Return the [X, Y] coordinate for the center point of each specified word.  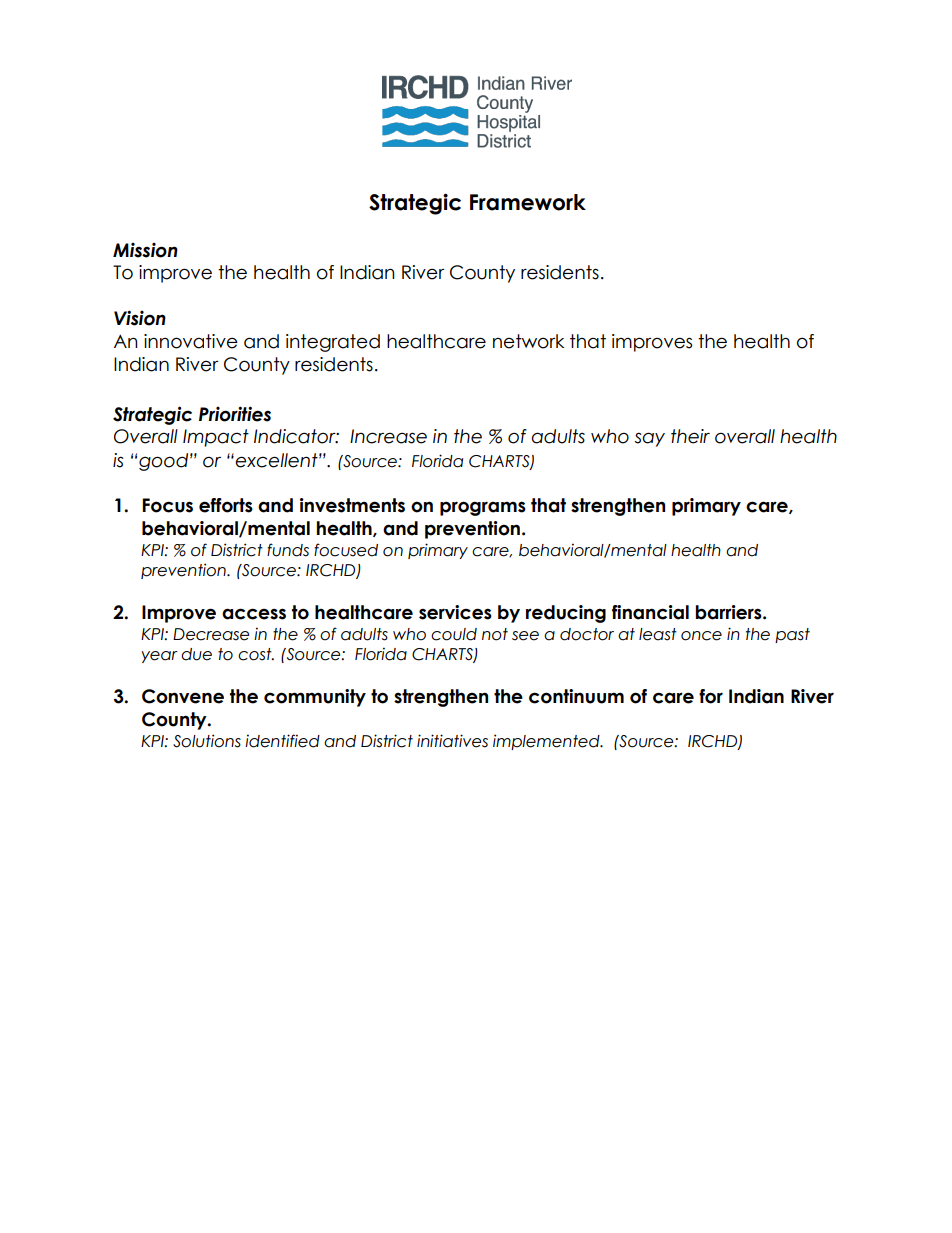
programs [483, 508]
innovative [191, 341]
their [690, 436]
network [528, 341]
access [254, 614]
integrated [333, 343]
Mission [145, 250]
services [455, 612]
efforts [226, 505]
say [649, 439]
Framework [528, 202]
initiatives [452, 741]
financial [650, 612]
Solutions [207, 741]
